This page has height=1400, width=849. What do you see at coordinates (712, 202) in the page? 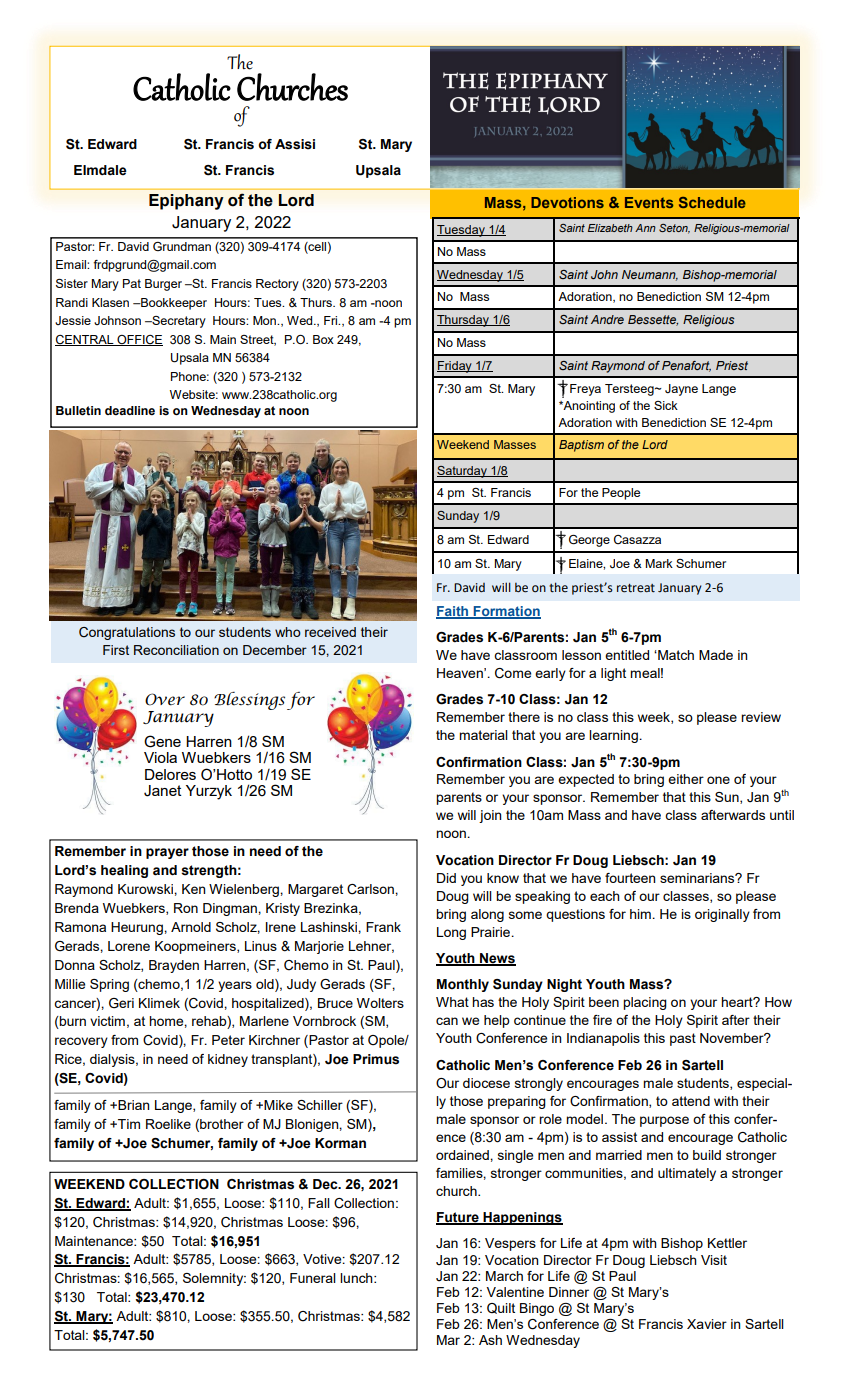
I see `Schedule` at bounding box center [712, 202].
